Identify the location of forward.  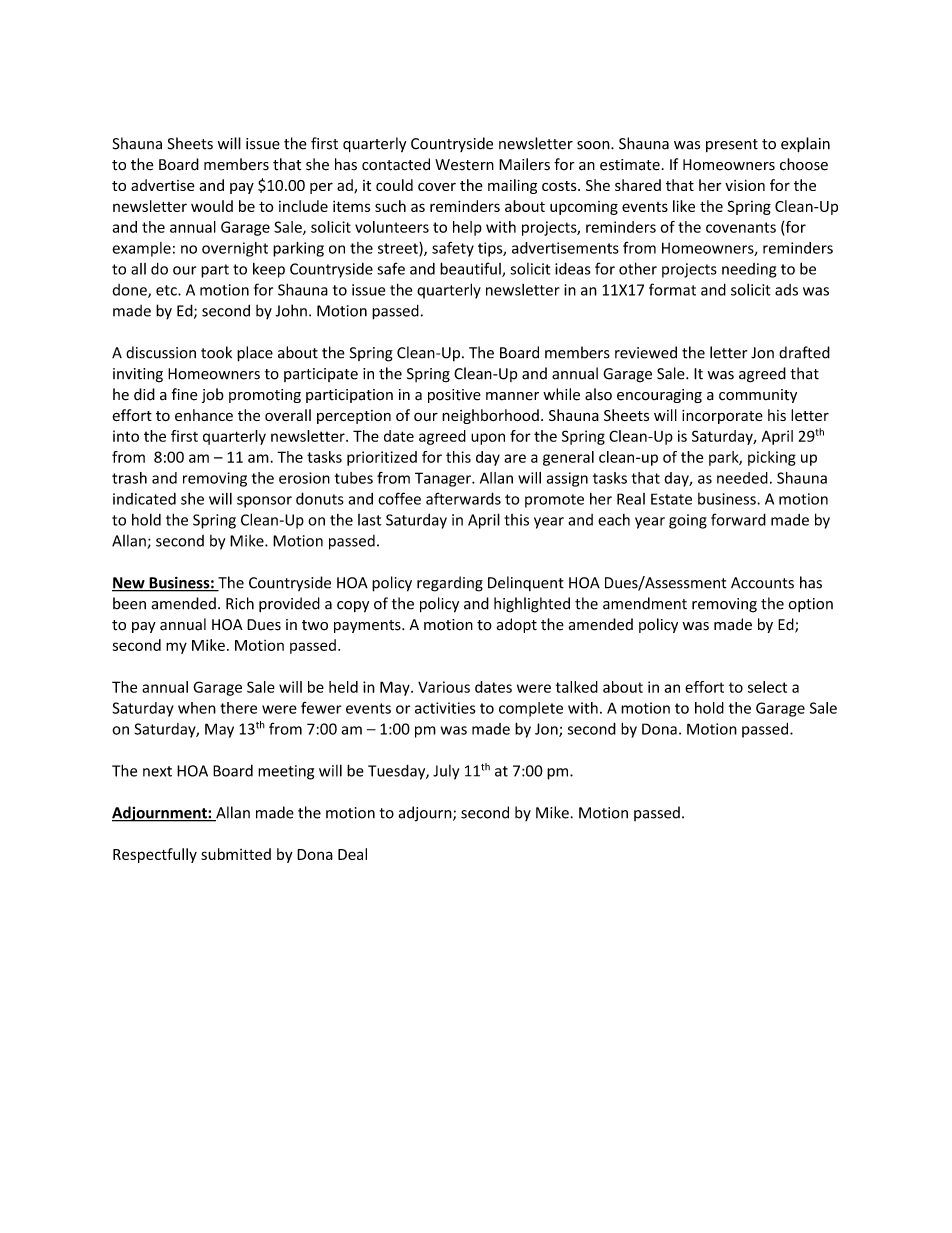
(738, 519).
